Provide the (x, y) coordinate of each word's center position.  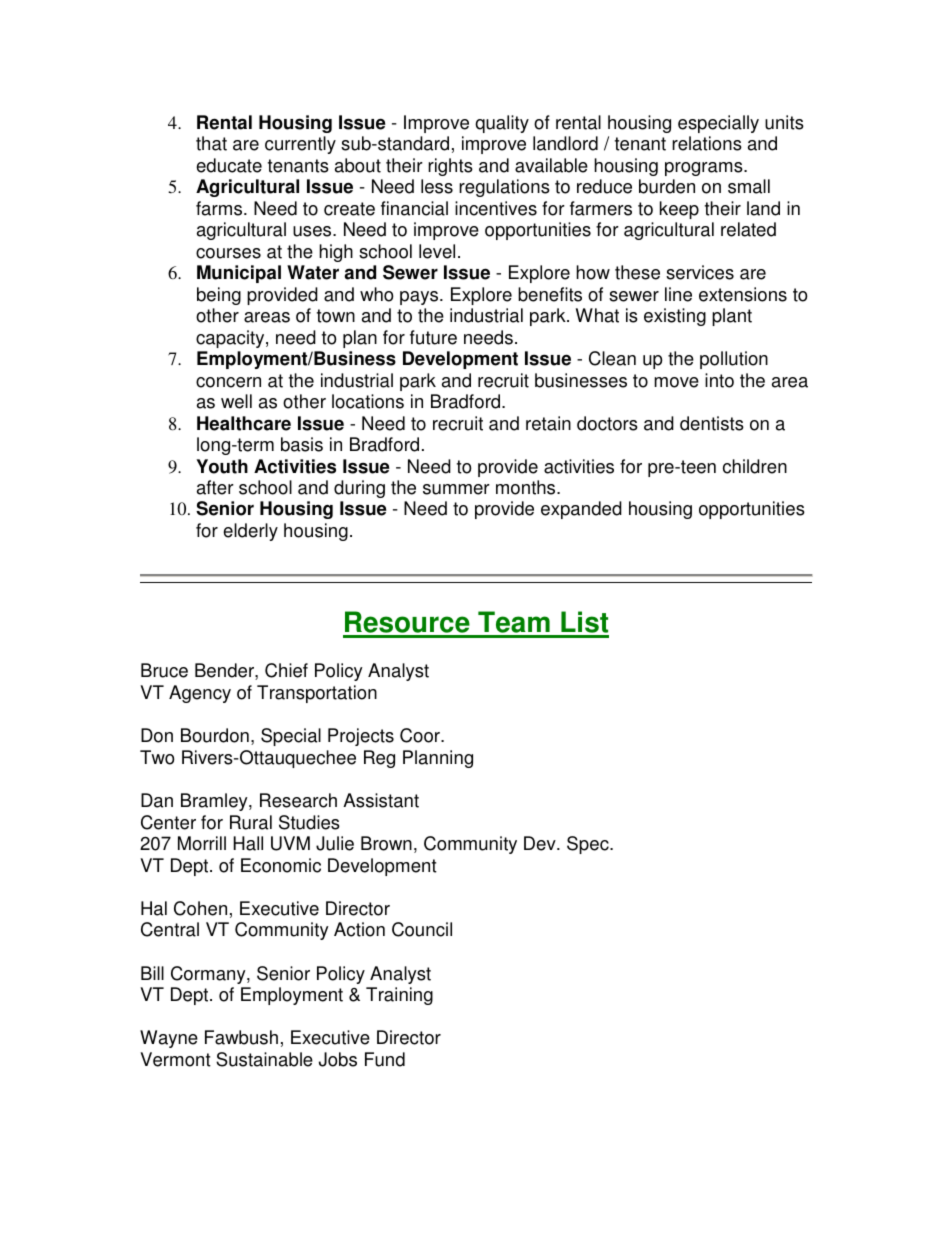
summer (456, 489)
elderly (250, 532)
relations (707, 143)
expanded (581, 510)
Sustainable (264, 1059)
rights (450, 167)
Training (399, 996)
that (211, 143)
